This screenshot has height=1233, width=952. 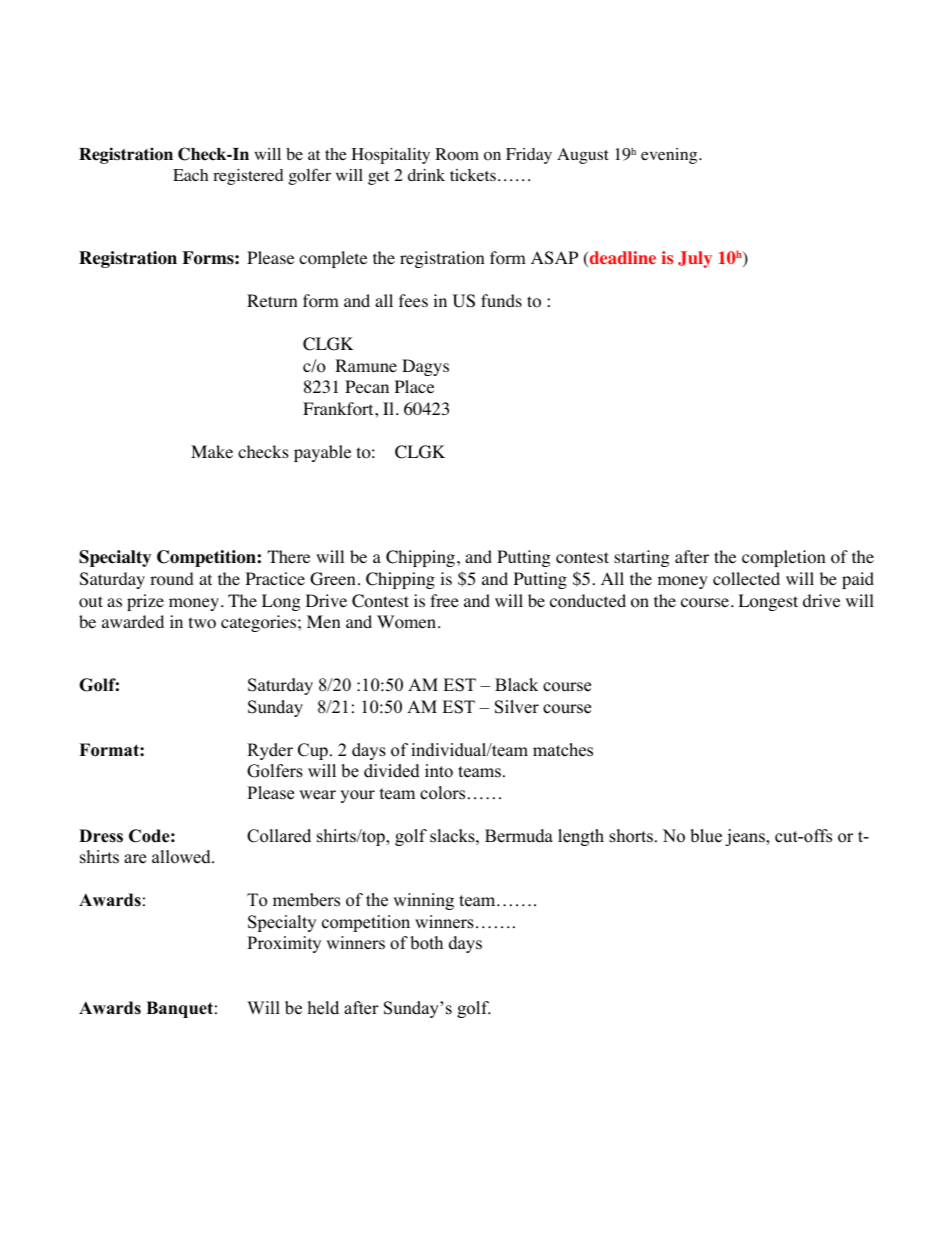 I want to click on Proximity, so click(x=284, y=944).
